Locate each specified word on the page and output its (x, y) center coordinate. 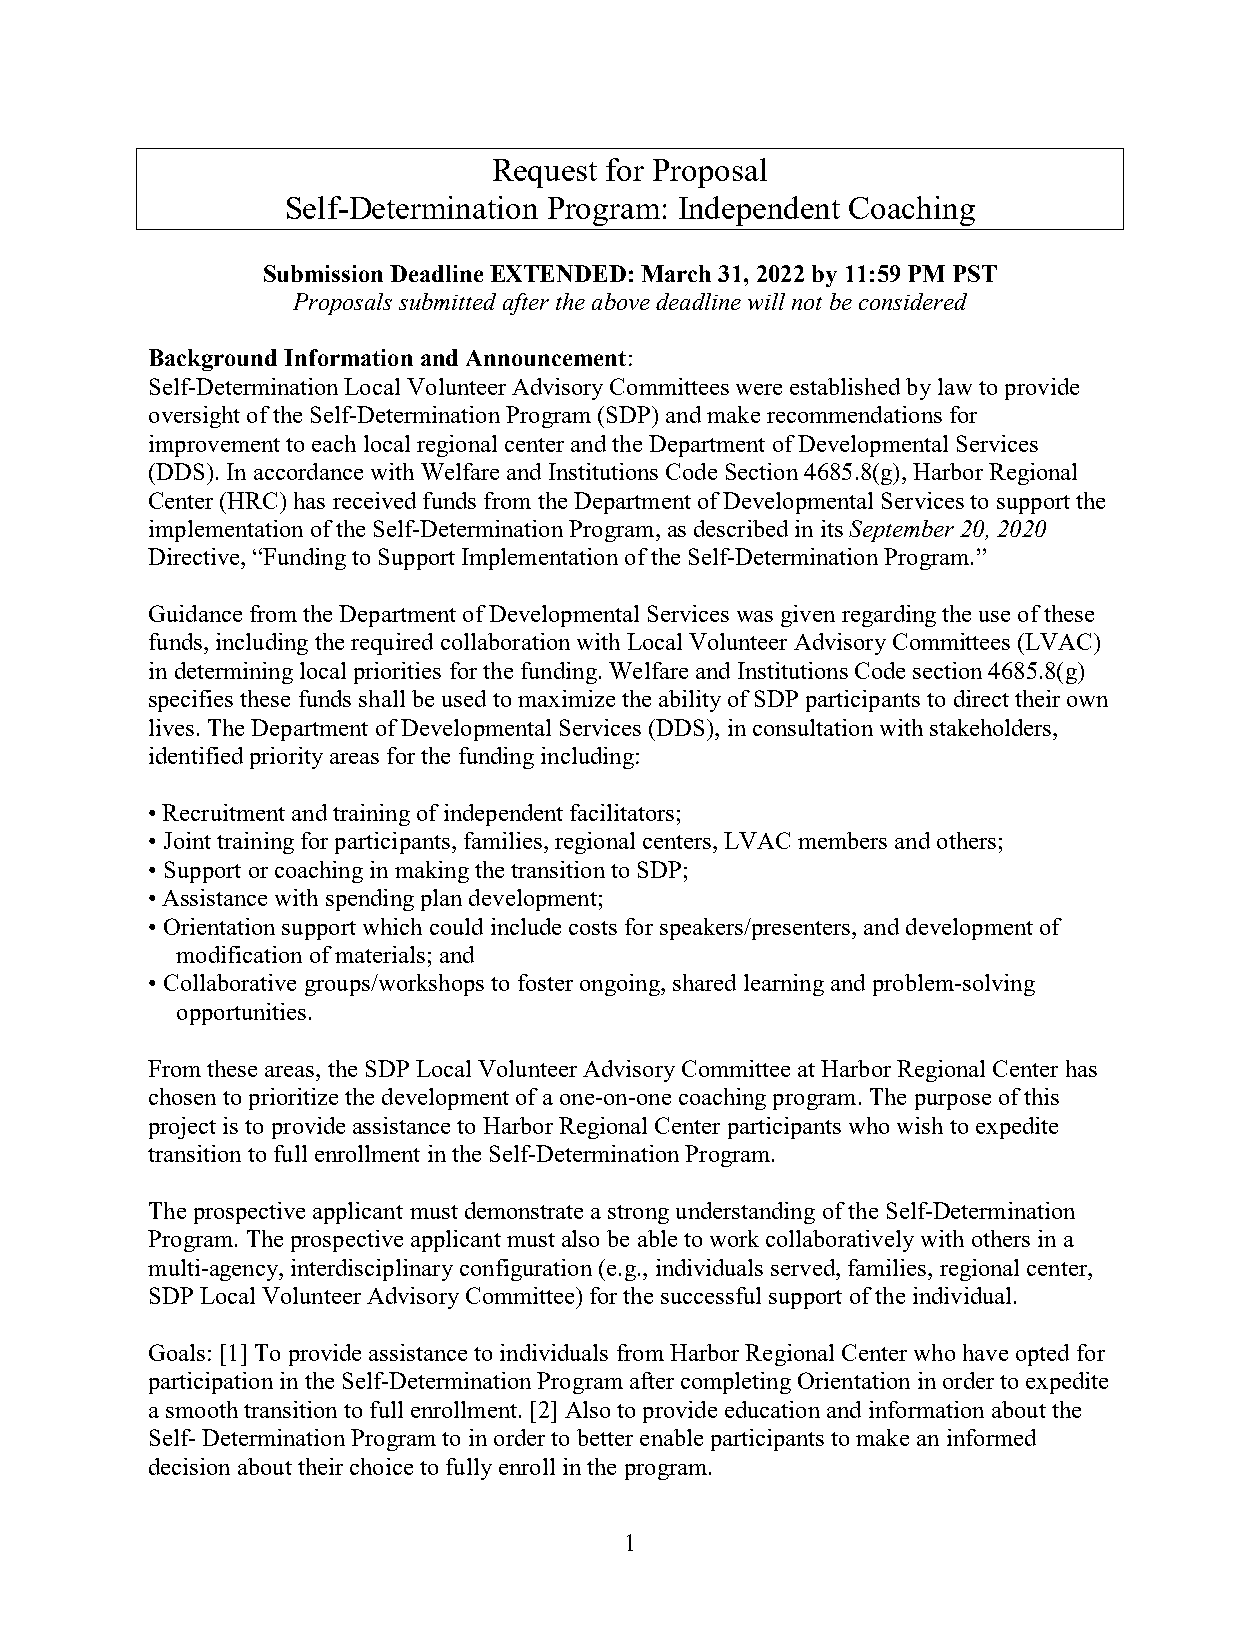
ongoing (621, 985)
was (755, 616)
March (676, 273)
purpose (953, 1102)
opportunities (241, 1014)
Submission (323, 273)
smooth (202, 1409)
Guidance (195, 613)
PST (975, 273)
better (605, 1437)
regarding (889, 616)
